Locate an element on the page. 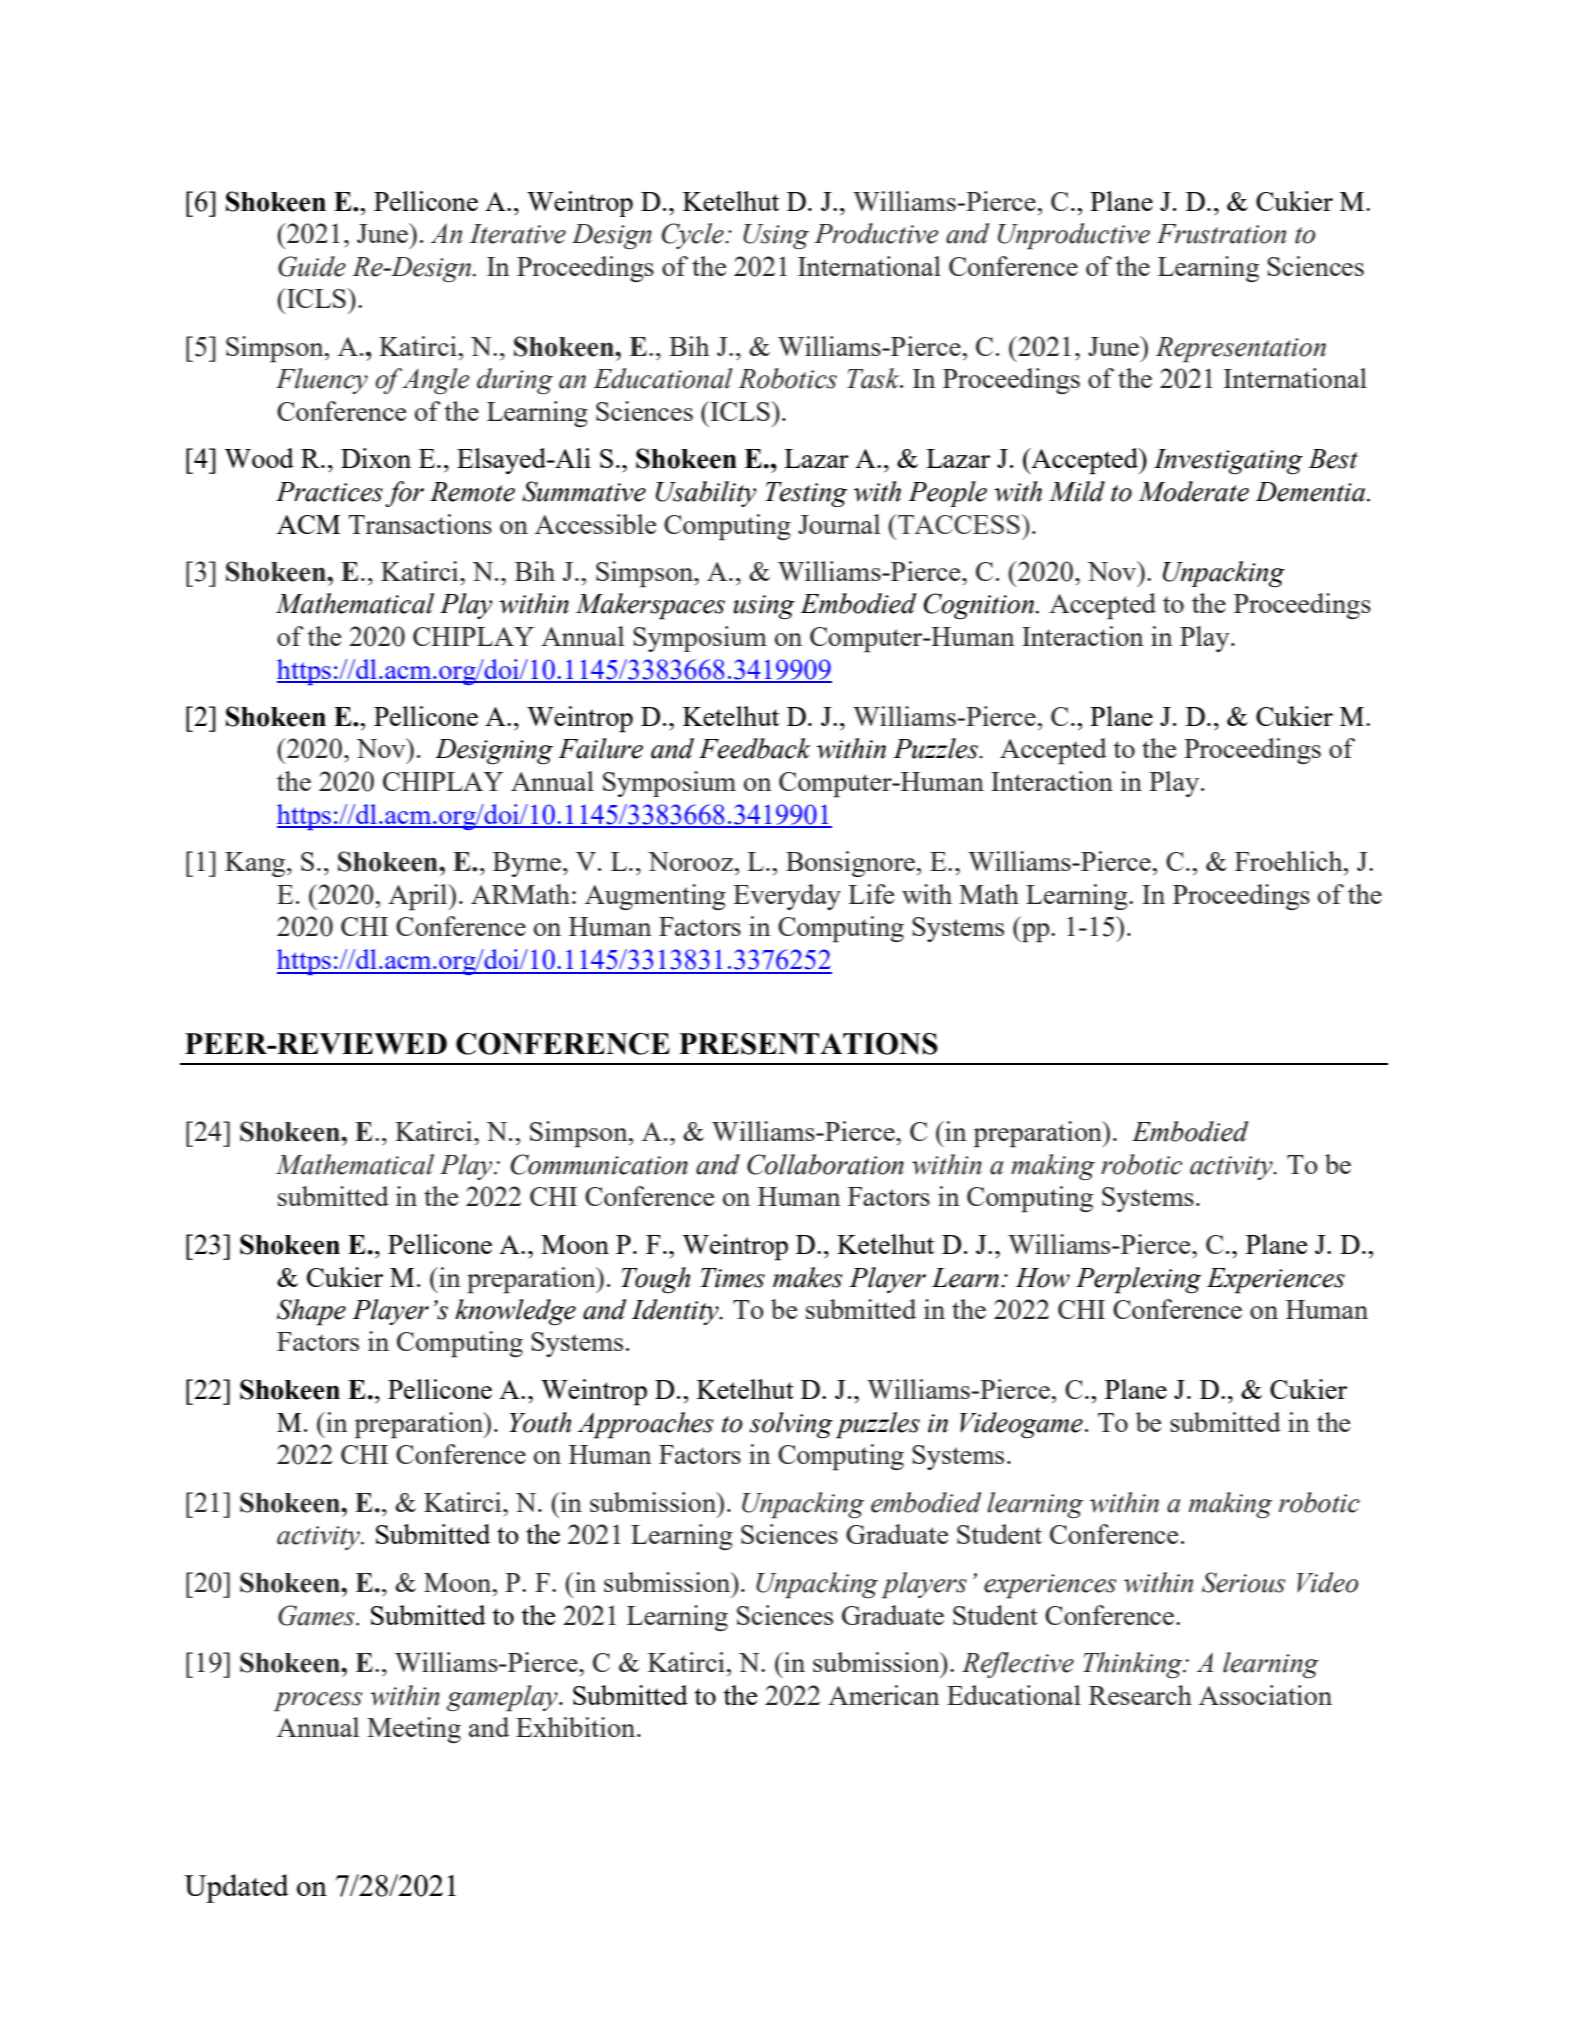 This image has width=1569, height=2030. Guide is located at coordinates (312, 266).
